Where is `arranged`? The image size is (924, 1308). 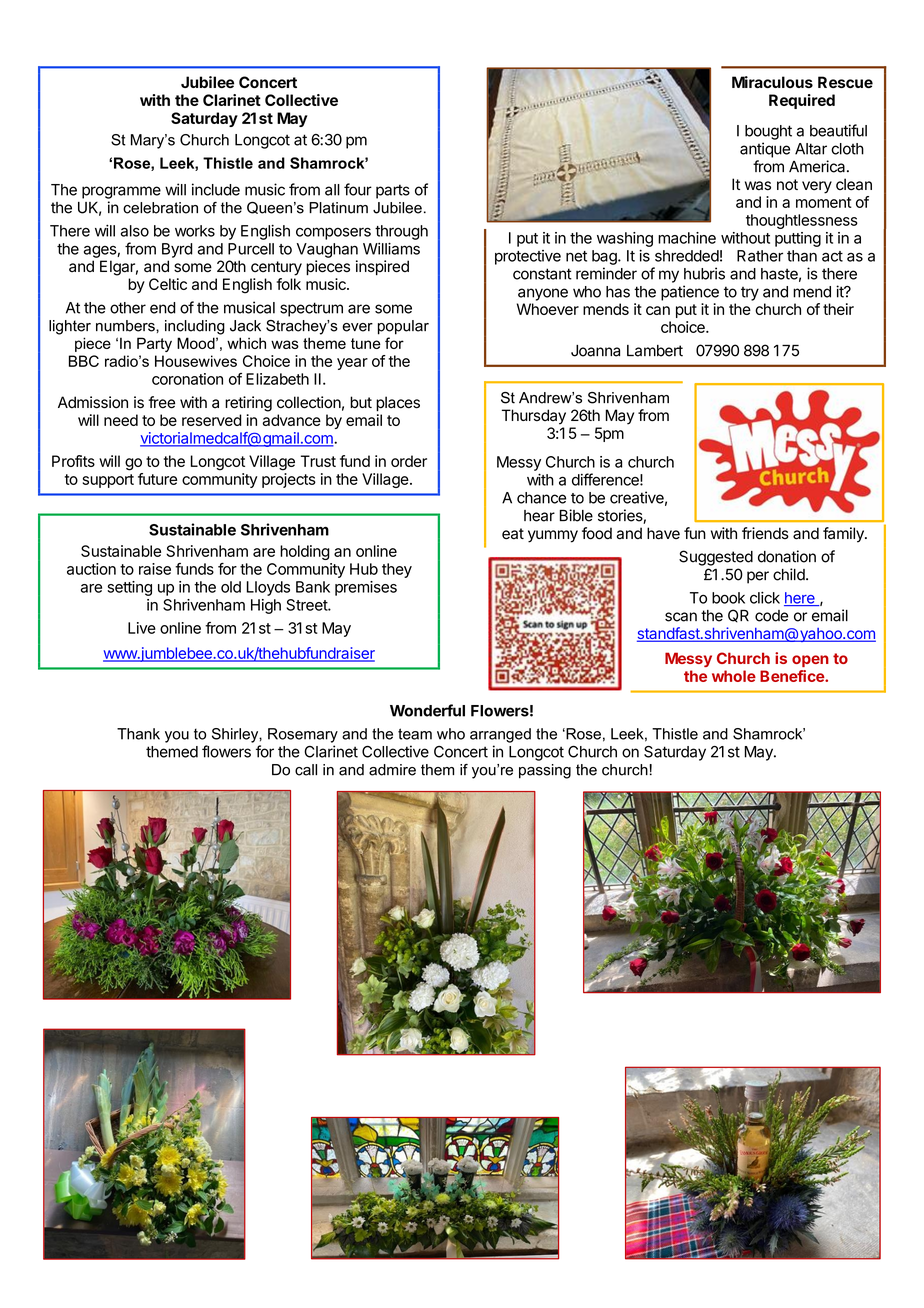
arranged is located at coordinates (500, 735).
